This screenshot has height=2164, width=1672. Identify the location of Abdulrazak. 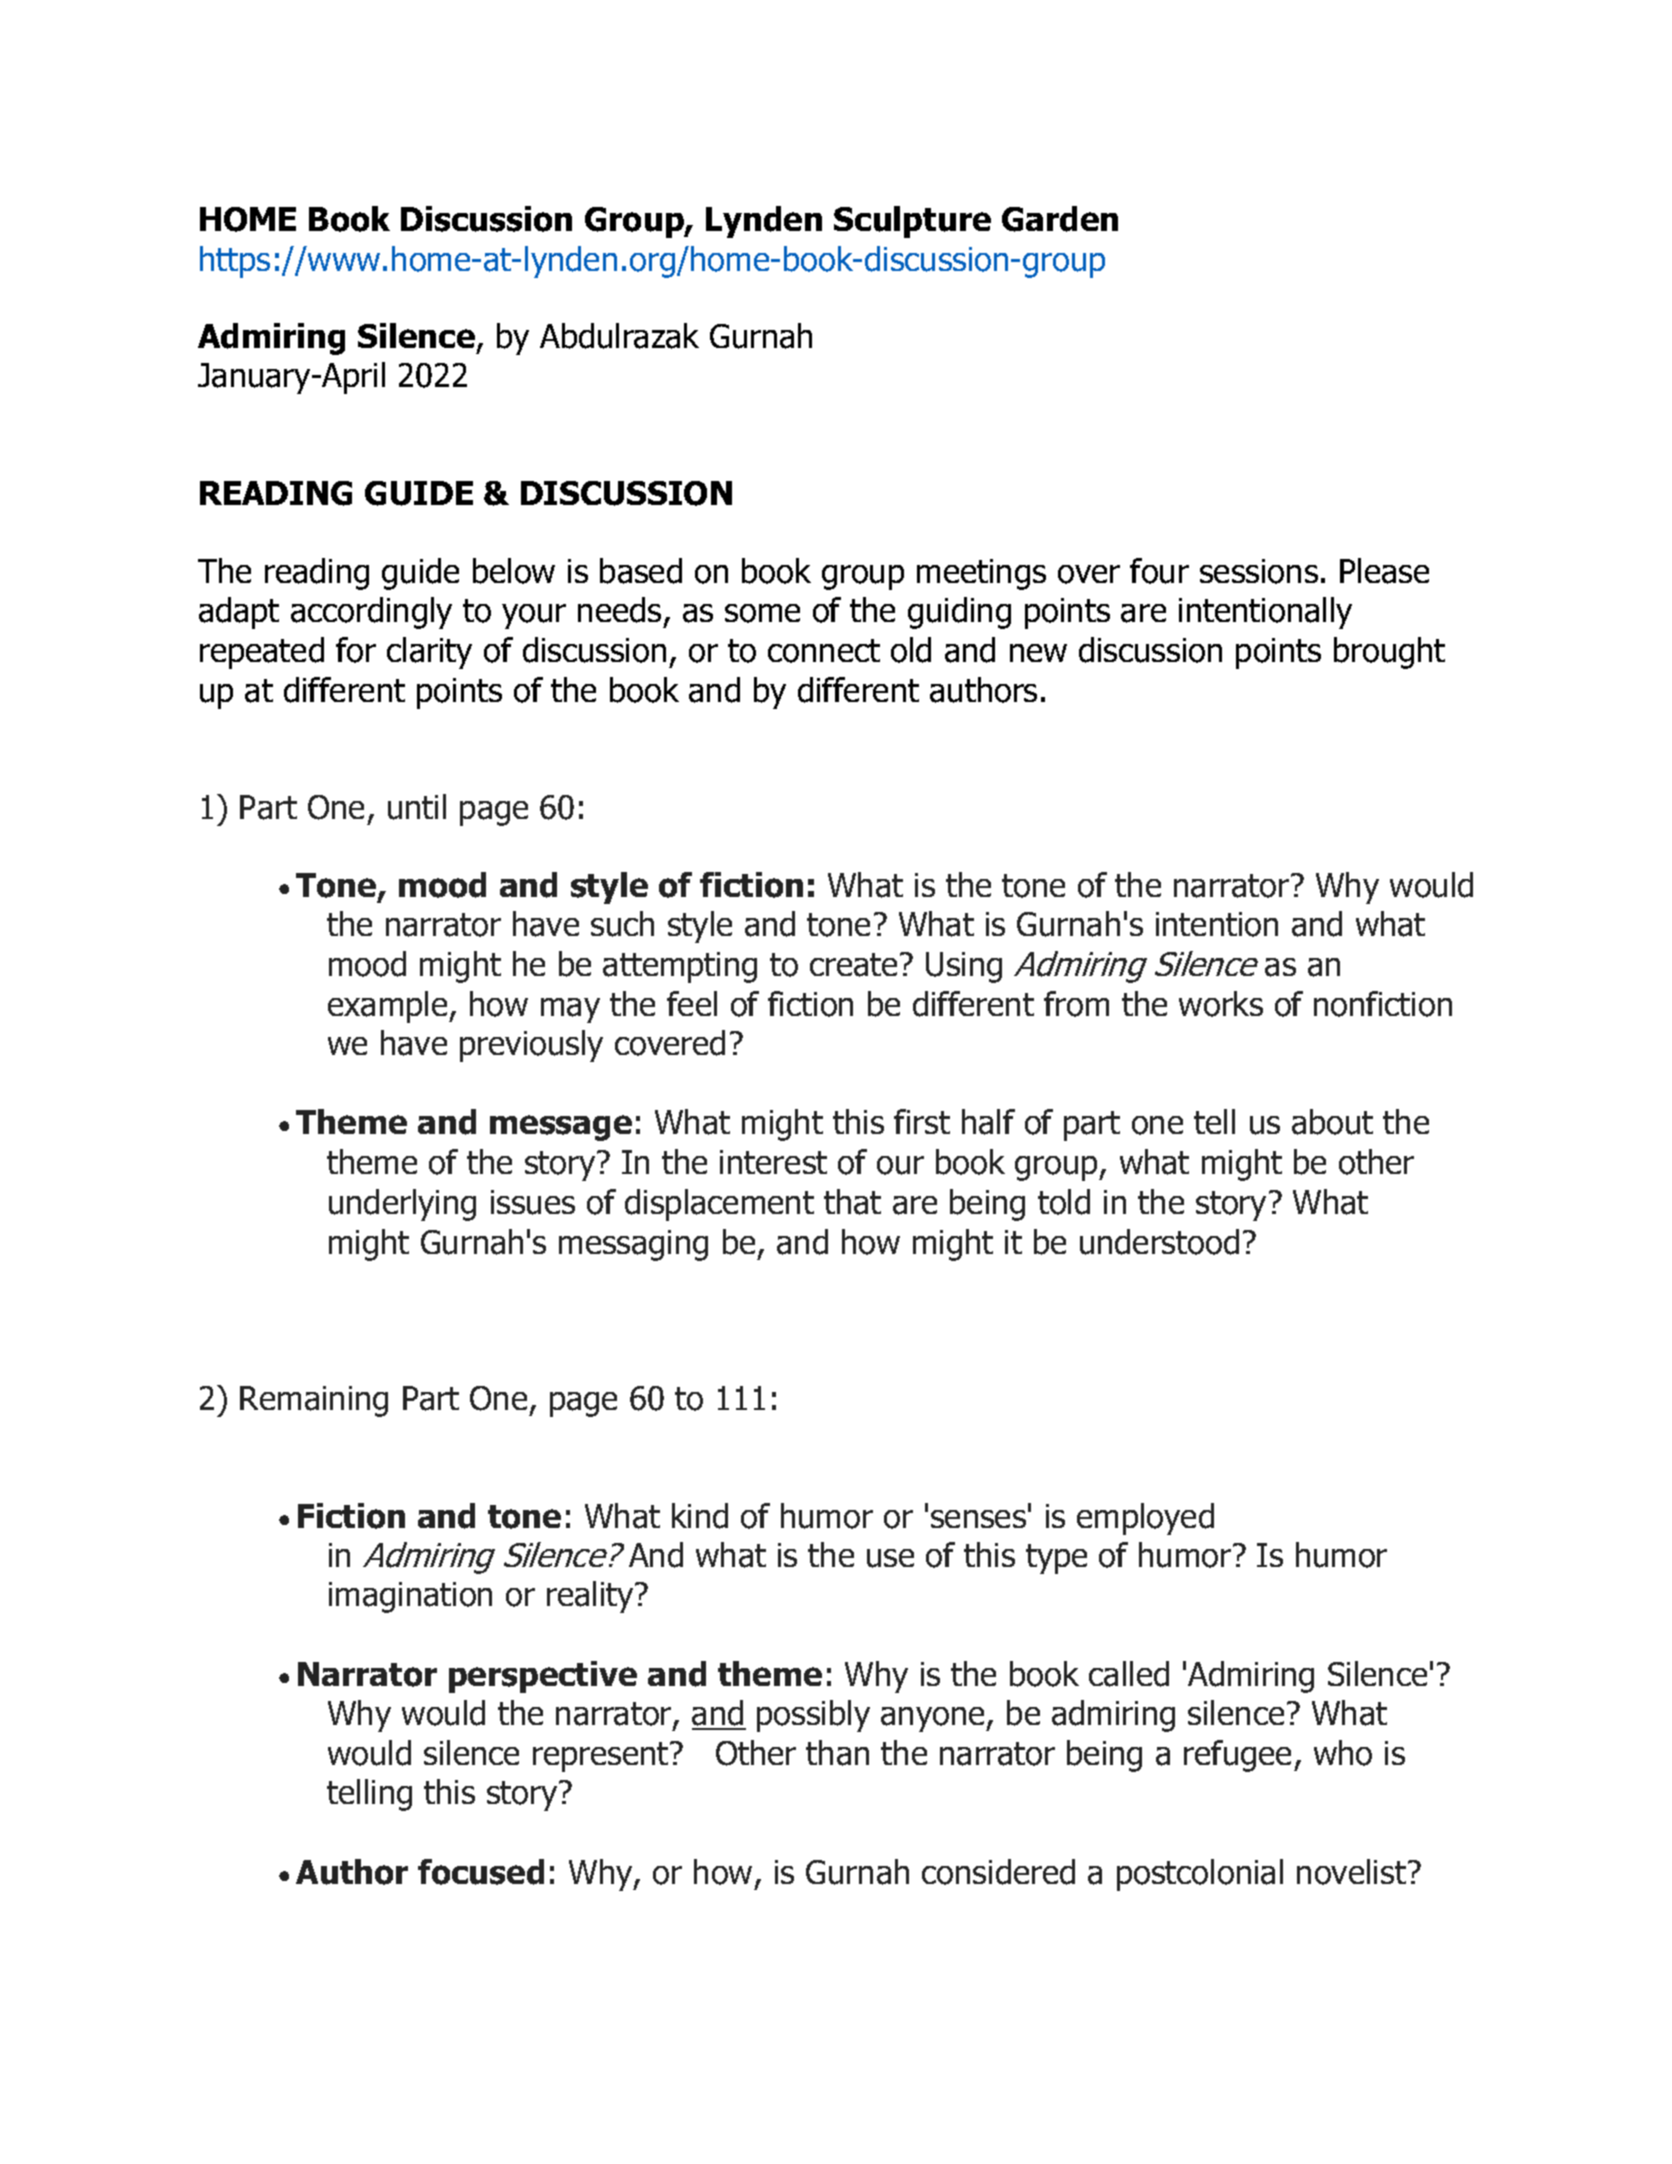
(619, 336).
